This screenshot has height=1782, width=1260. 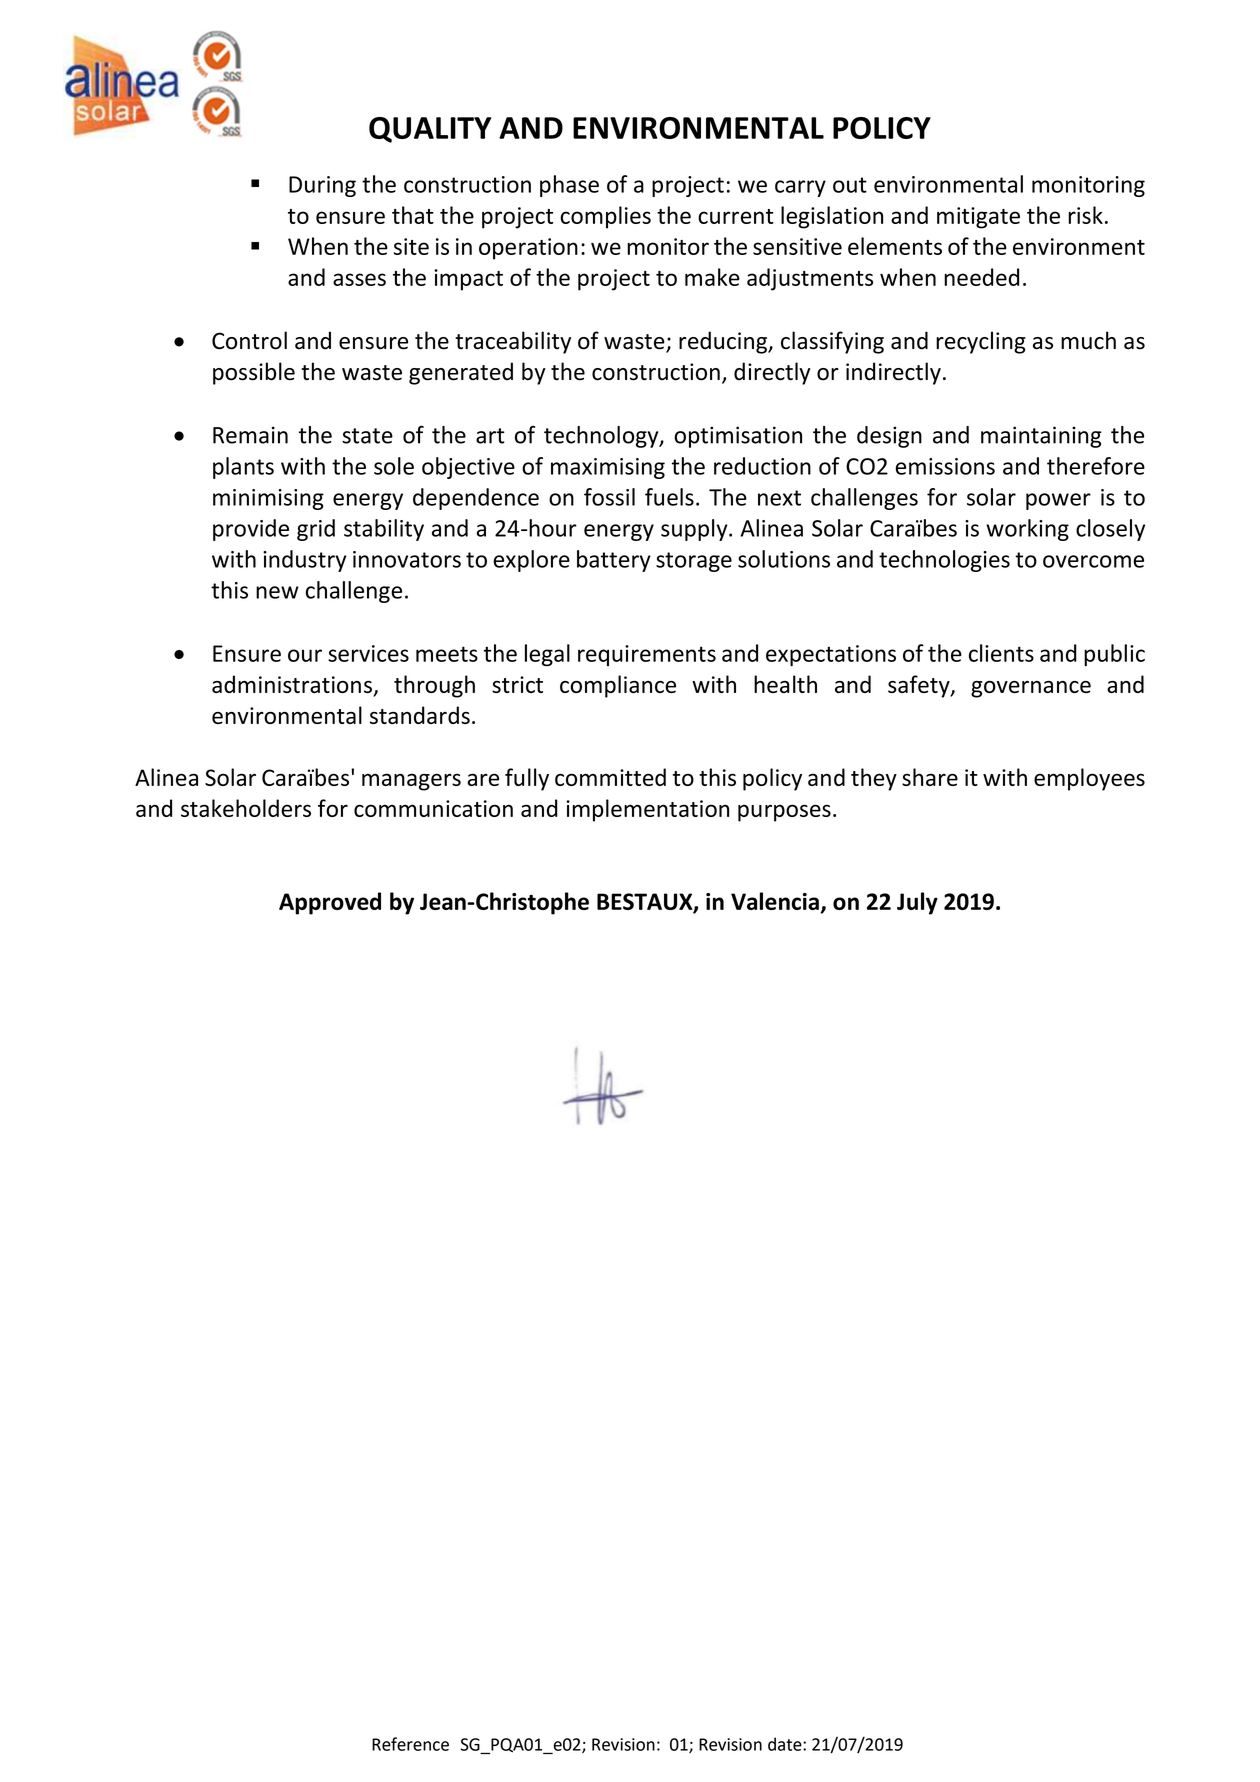 What do you see at coordinates (736, 216) in the screenshot?
I see `current` at bounding box center [736, 216].
